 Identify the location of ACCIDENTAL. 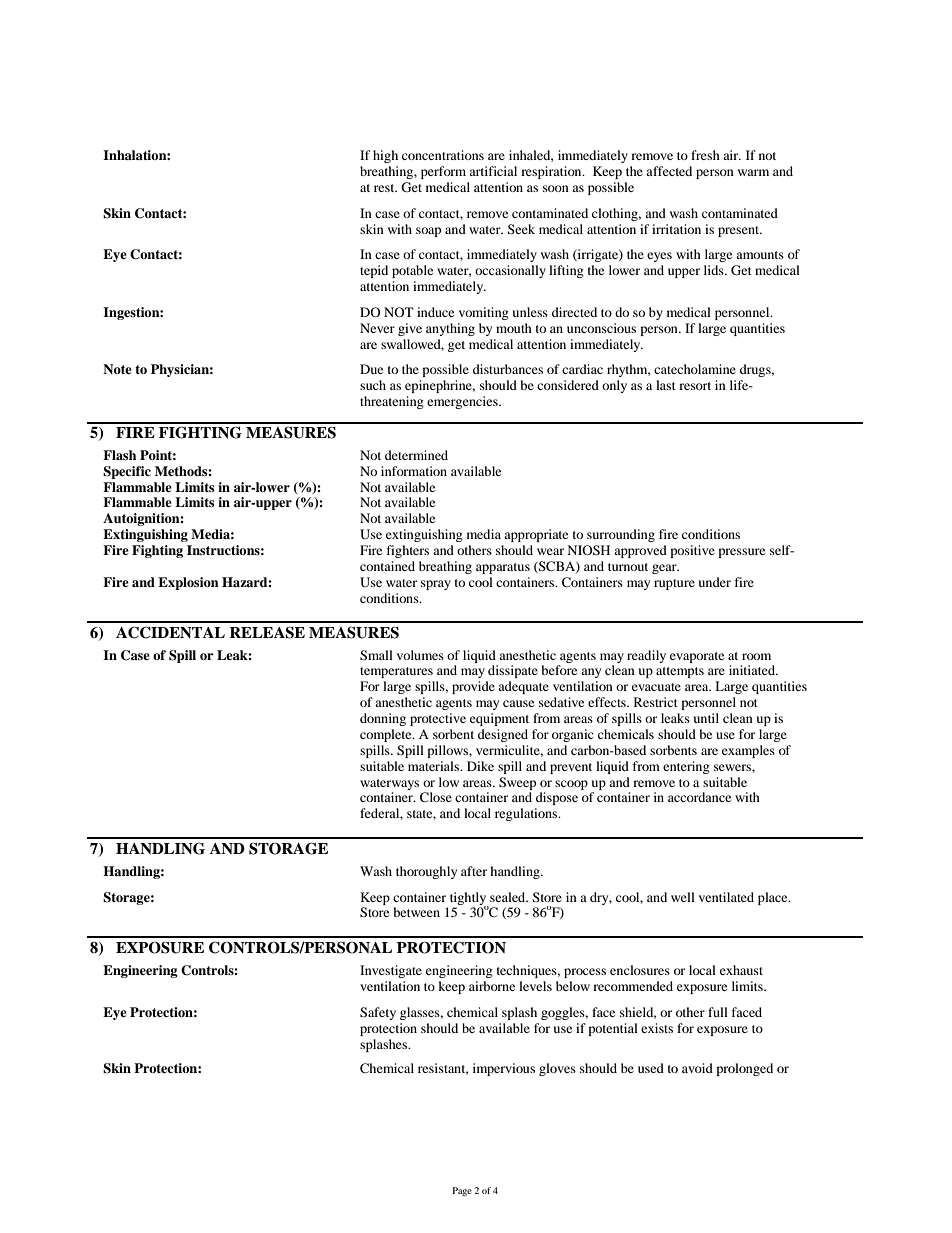
(170, 632).
